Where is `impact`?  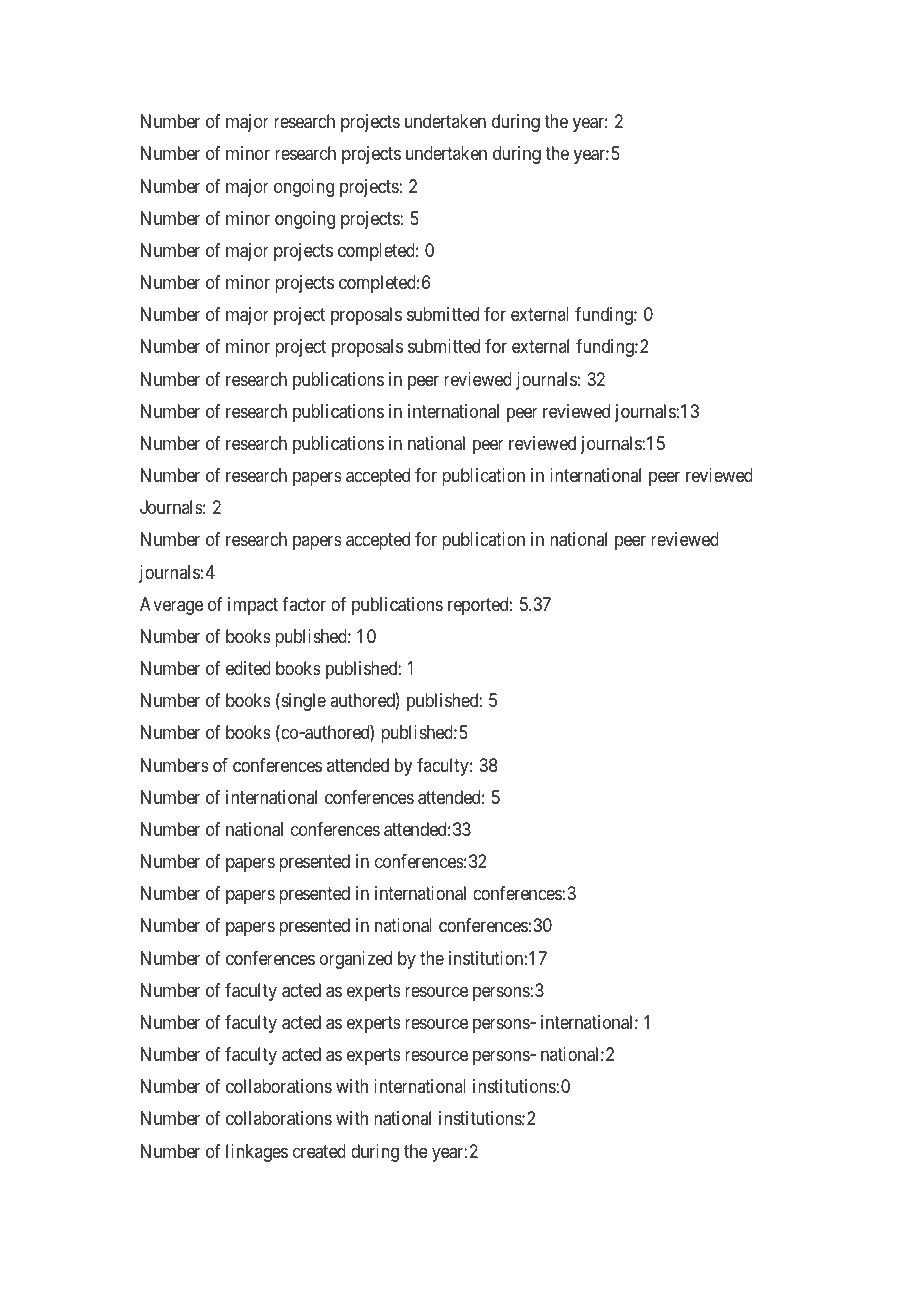
impact is located at coordinates (253, 606).
